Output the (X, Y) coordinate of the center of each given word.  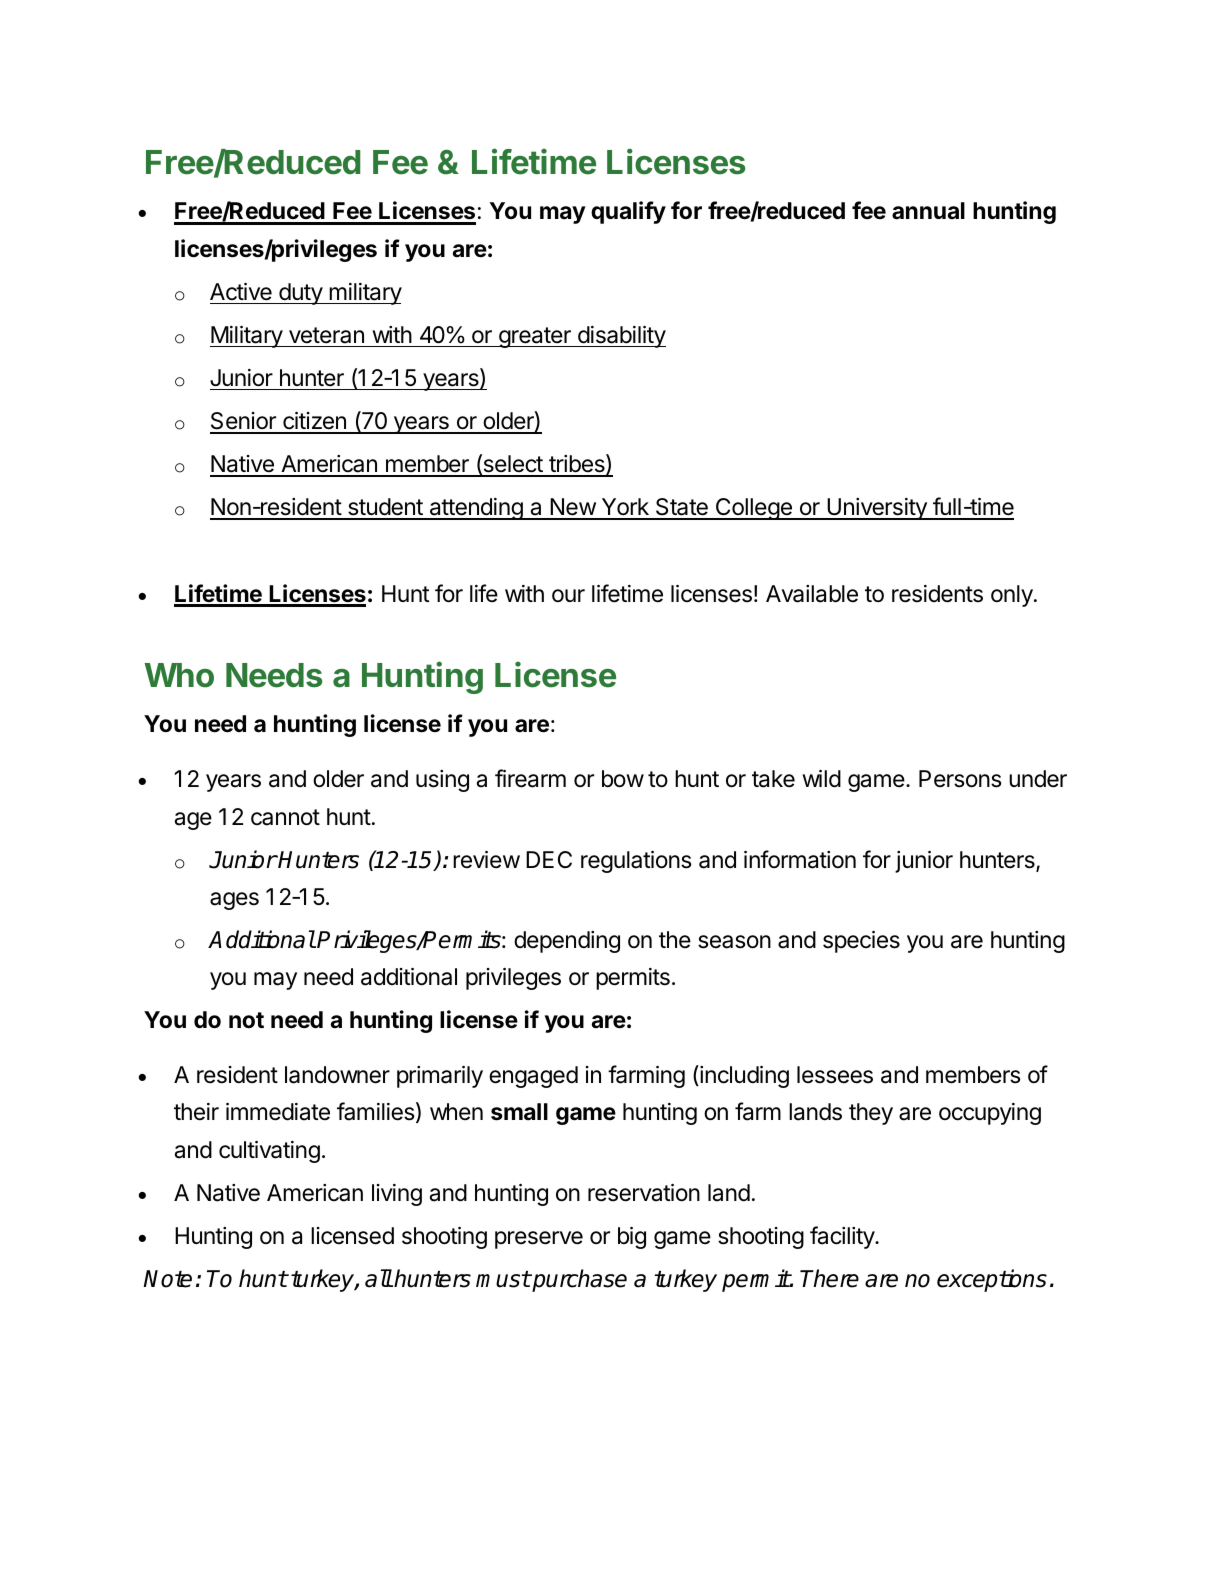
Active (241, 292)
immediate (278, 1112)
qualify (628, 212)
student (385, 508)
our (568, 595)
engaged (533, 1077)
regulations (636, 862)
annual (928, 211)
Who (179, 675)
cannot (285, 817)
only (1012, 596)
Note (167, 1279)
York (625, 508)
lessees (835, 1075)
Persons (960, 779)
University (877, 509)
